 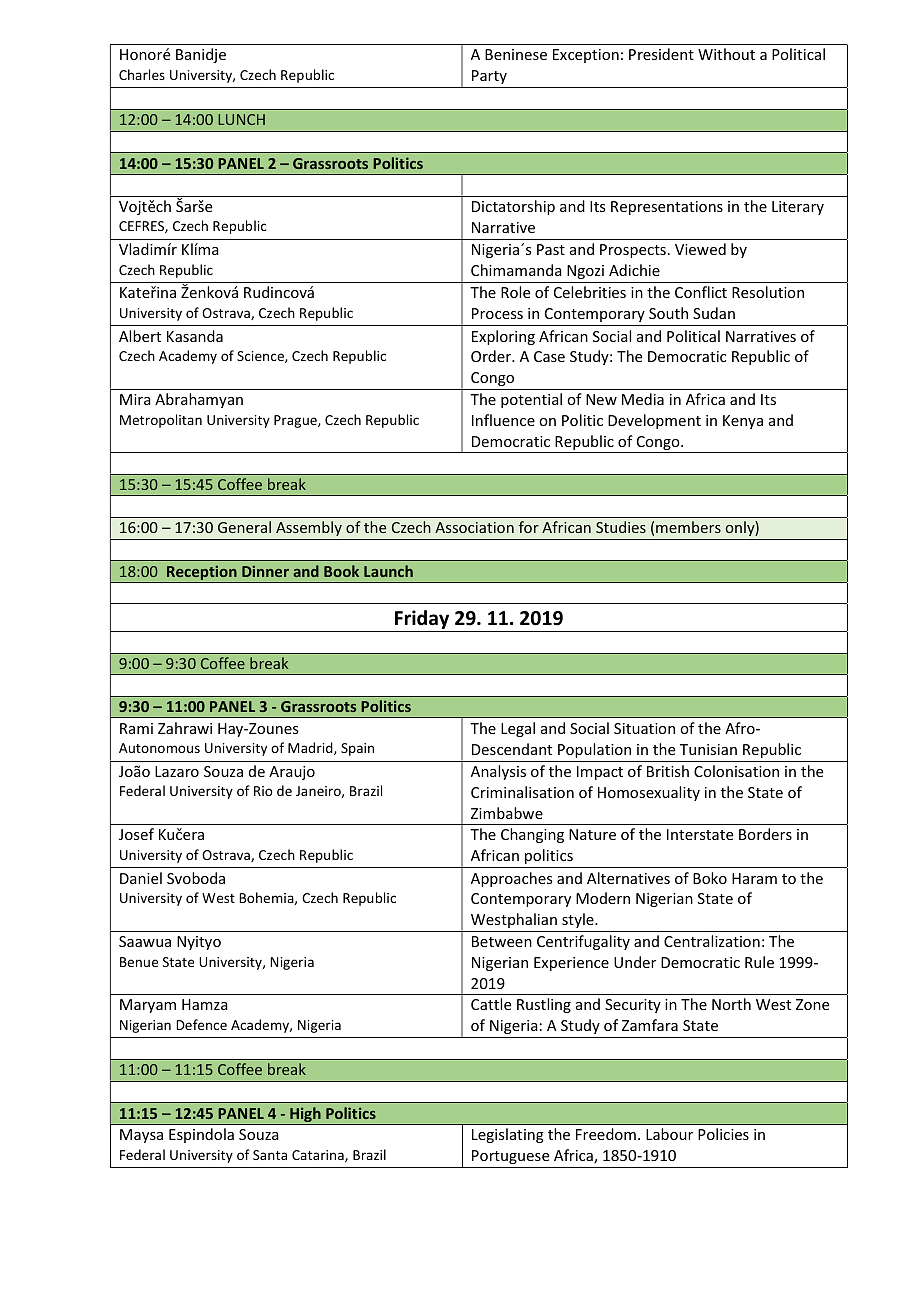 What do you see at coordinates (177, 771) in the image?
I see `Lazaro` at bounding box center [177, 771].
